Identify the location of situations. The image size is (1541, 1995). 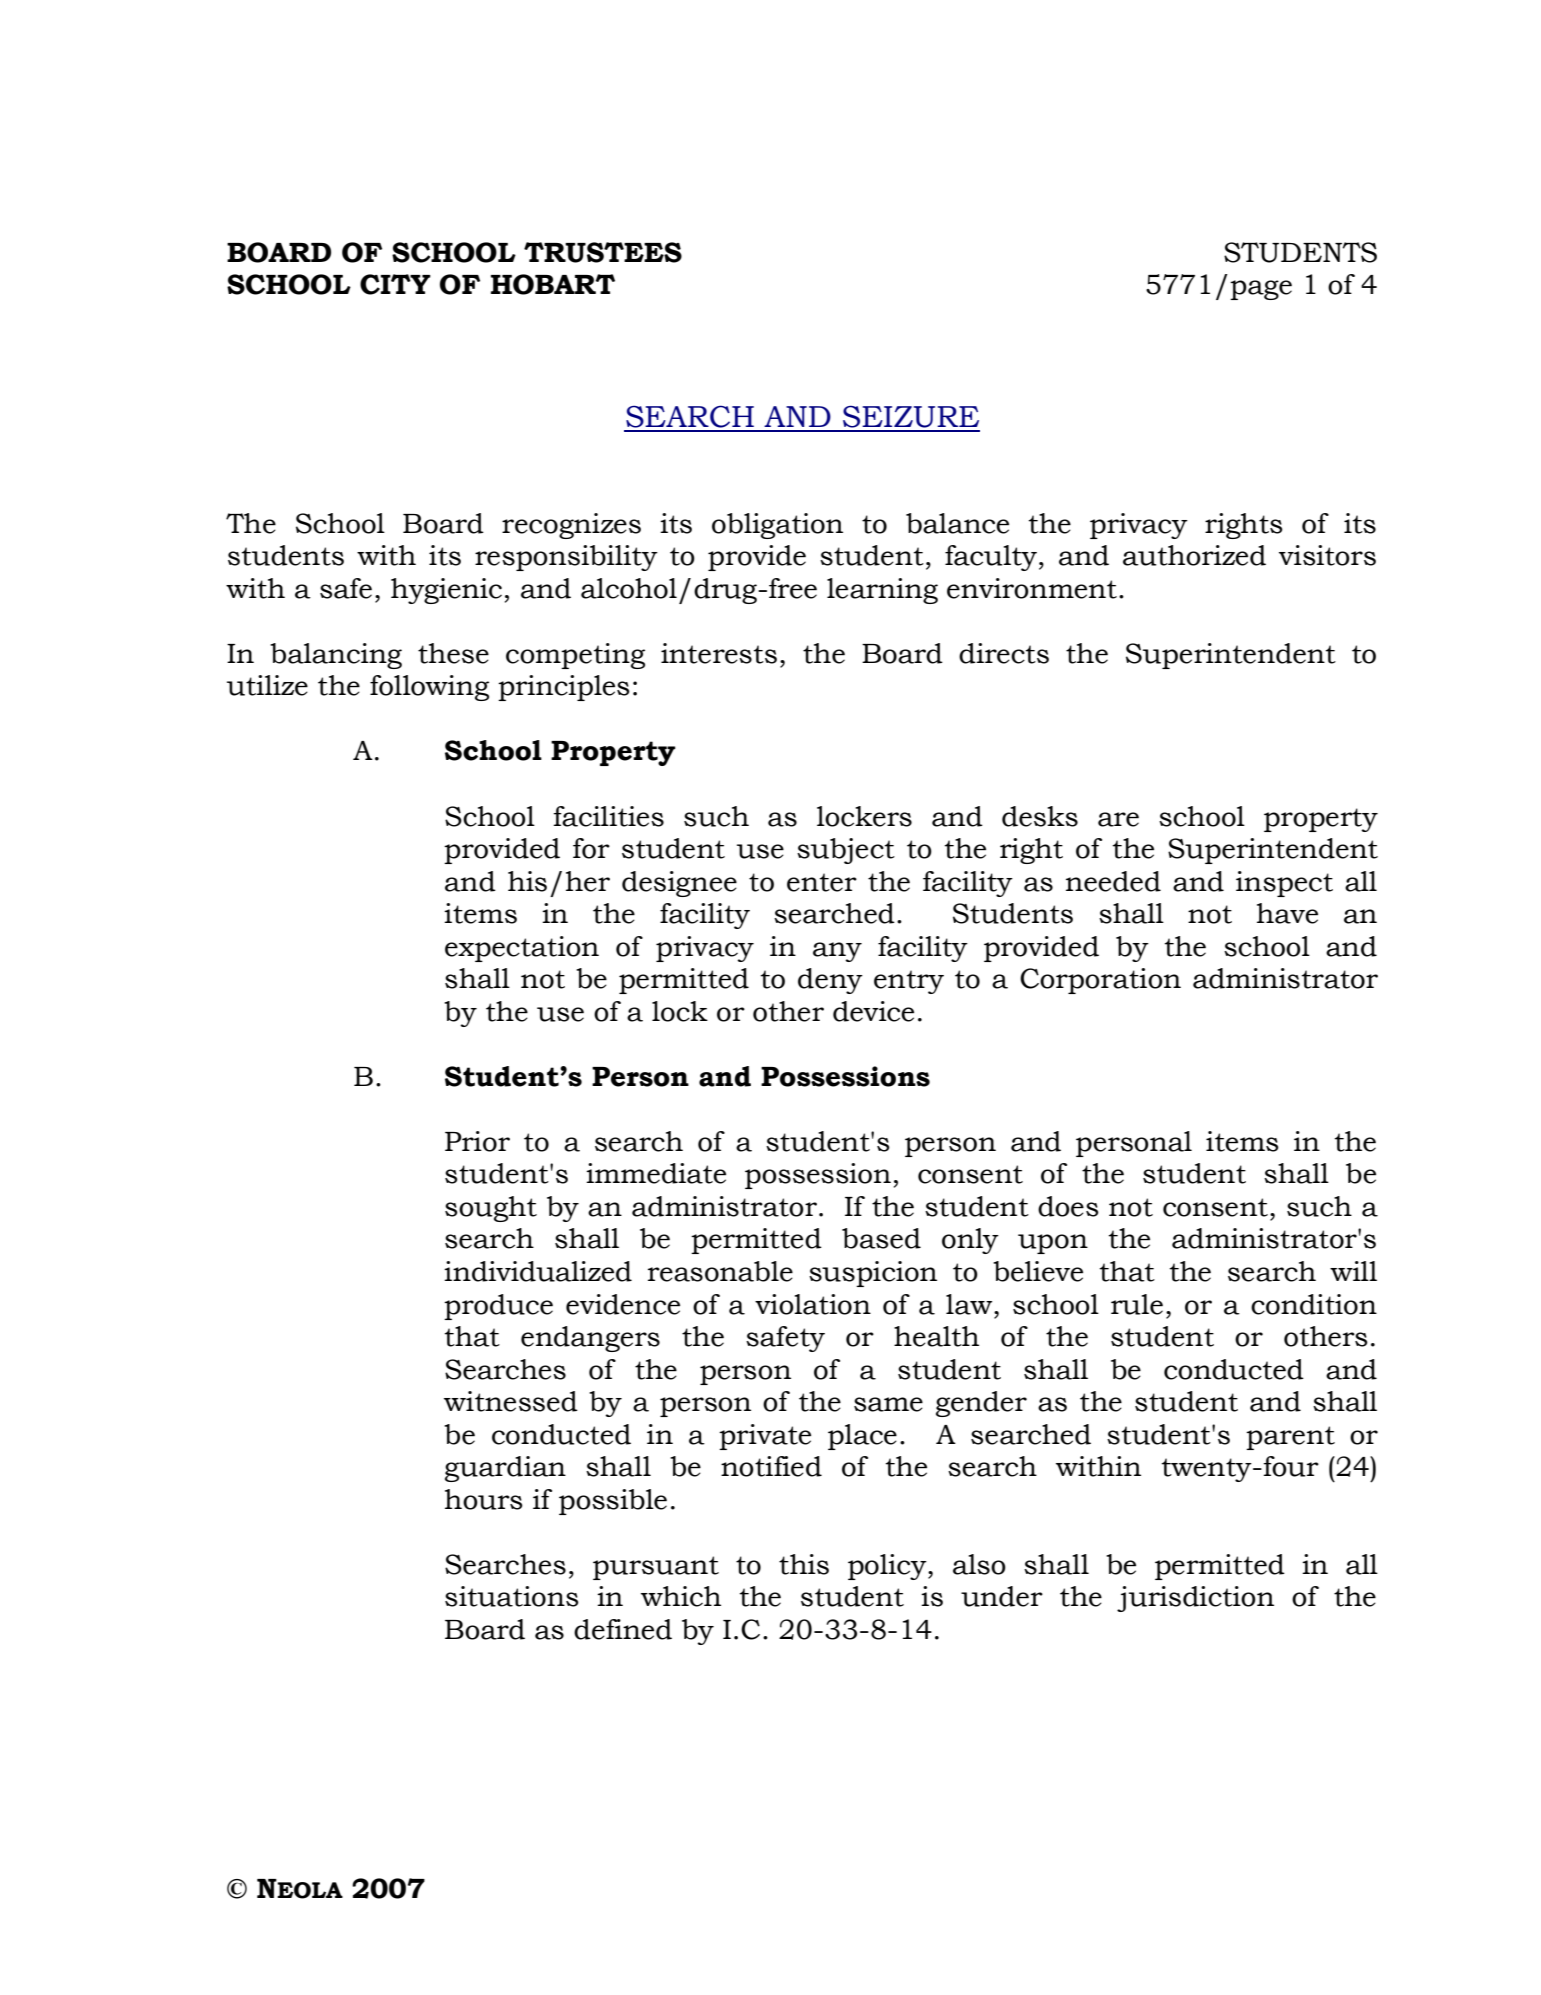
(512, 1596).
